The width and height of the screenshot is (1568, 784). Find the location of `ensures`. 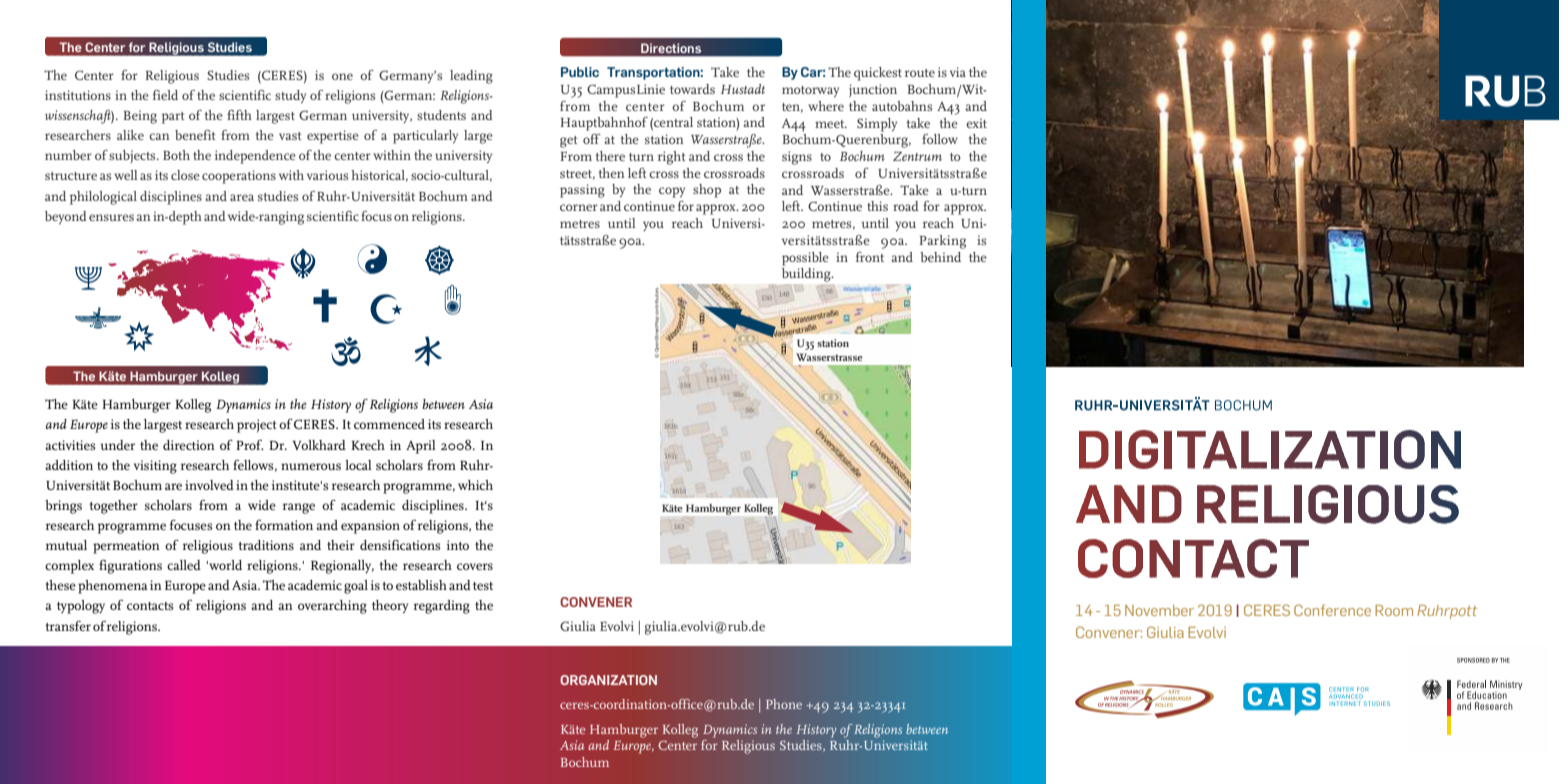

ensures is located at coordinates (111, 217).
